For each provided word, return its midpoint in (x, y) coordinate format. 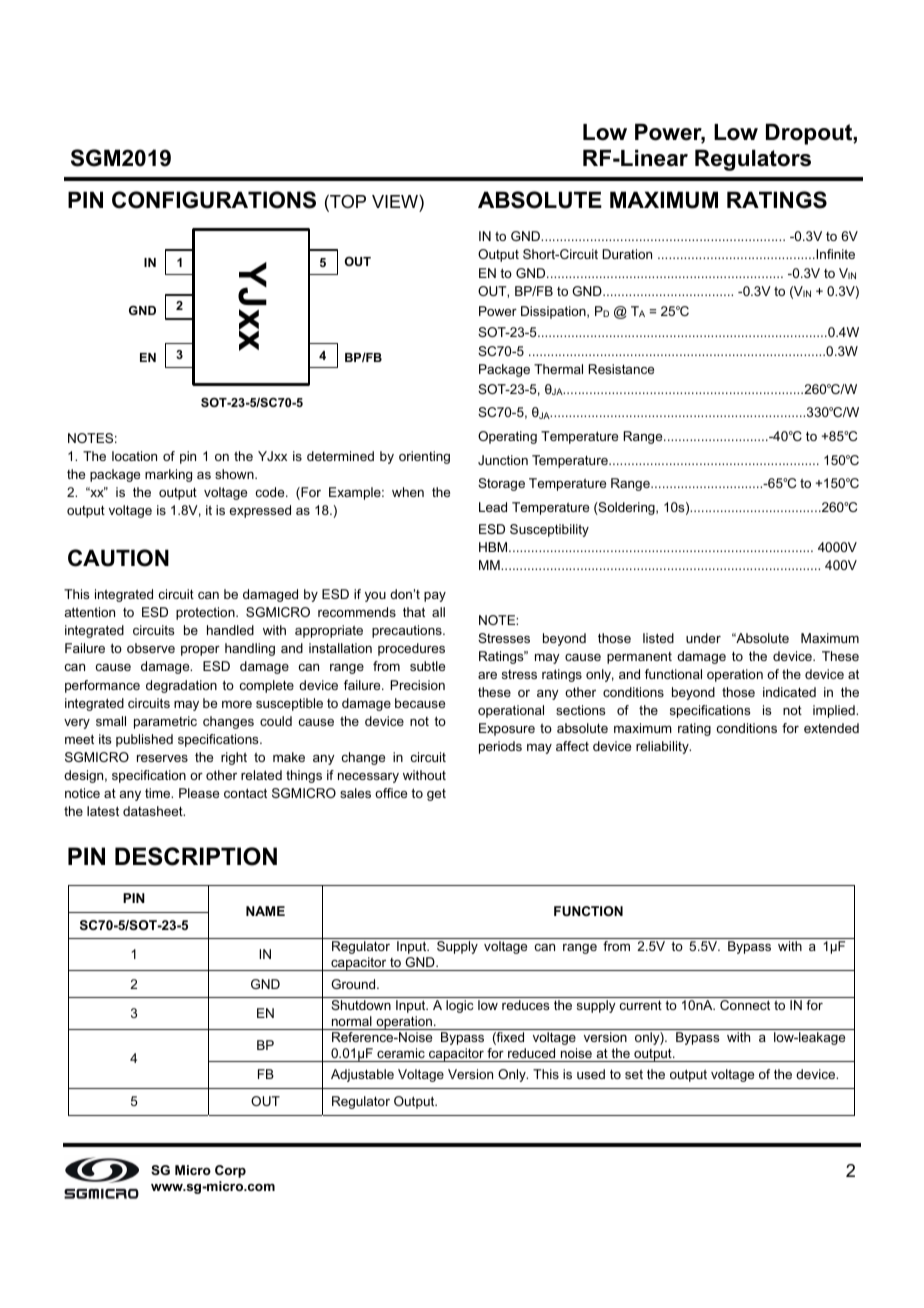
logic (459, 1006)
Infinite (834, 254)
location (134, 456)
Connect (745, 1005)
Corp (230, 1171)
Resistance (621, 369)
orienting (424, 457)
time (159, 793)
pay (435, 597)
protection (206, 613)
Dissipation (554, 312)
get (436, 795)
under (703, 638)
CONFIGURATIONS (214, 200)
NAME (265, 911)
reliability (663, 747)
